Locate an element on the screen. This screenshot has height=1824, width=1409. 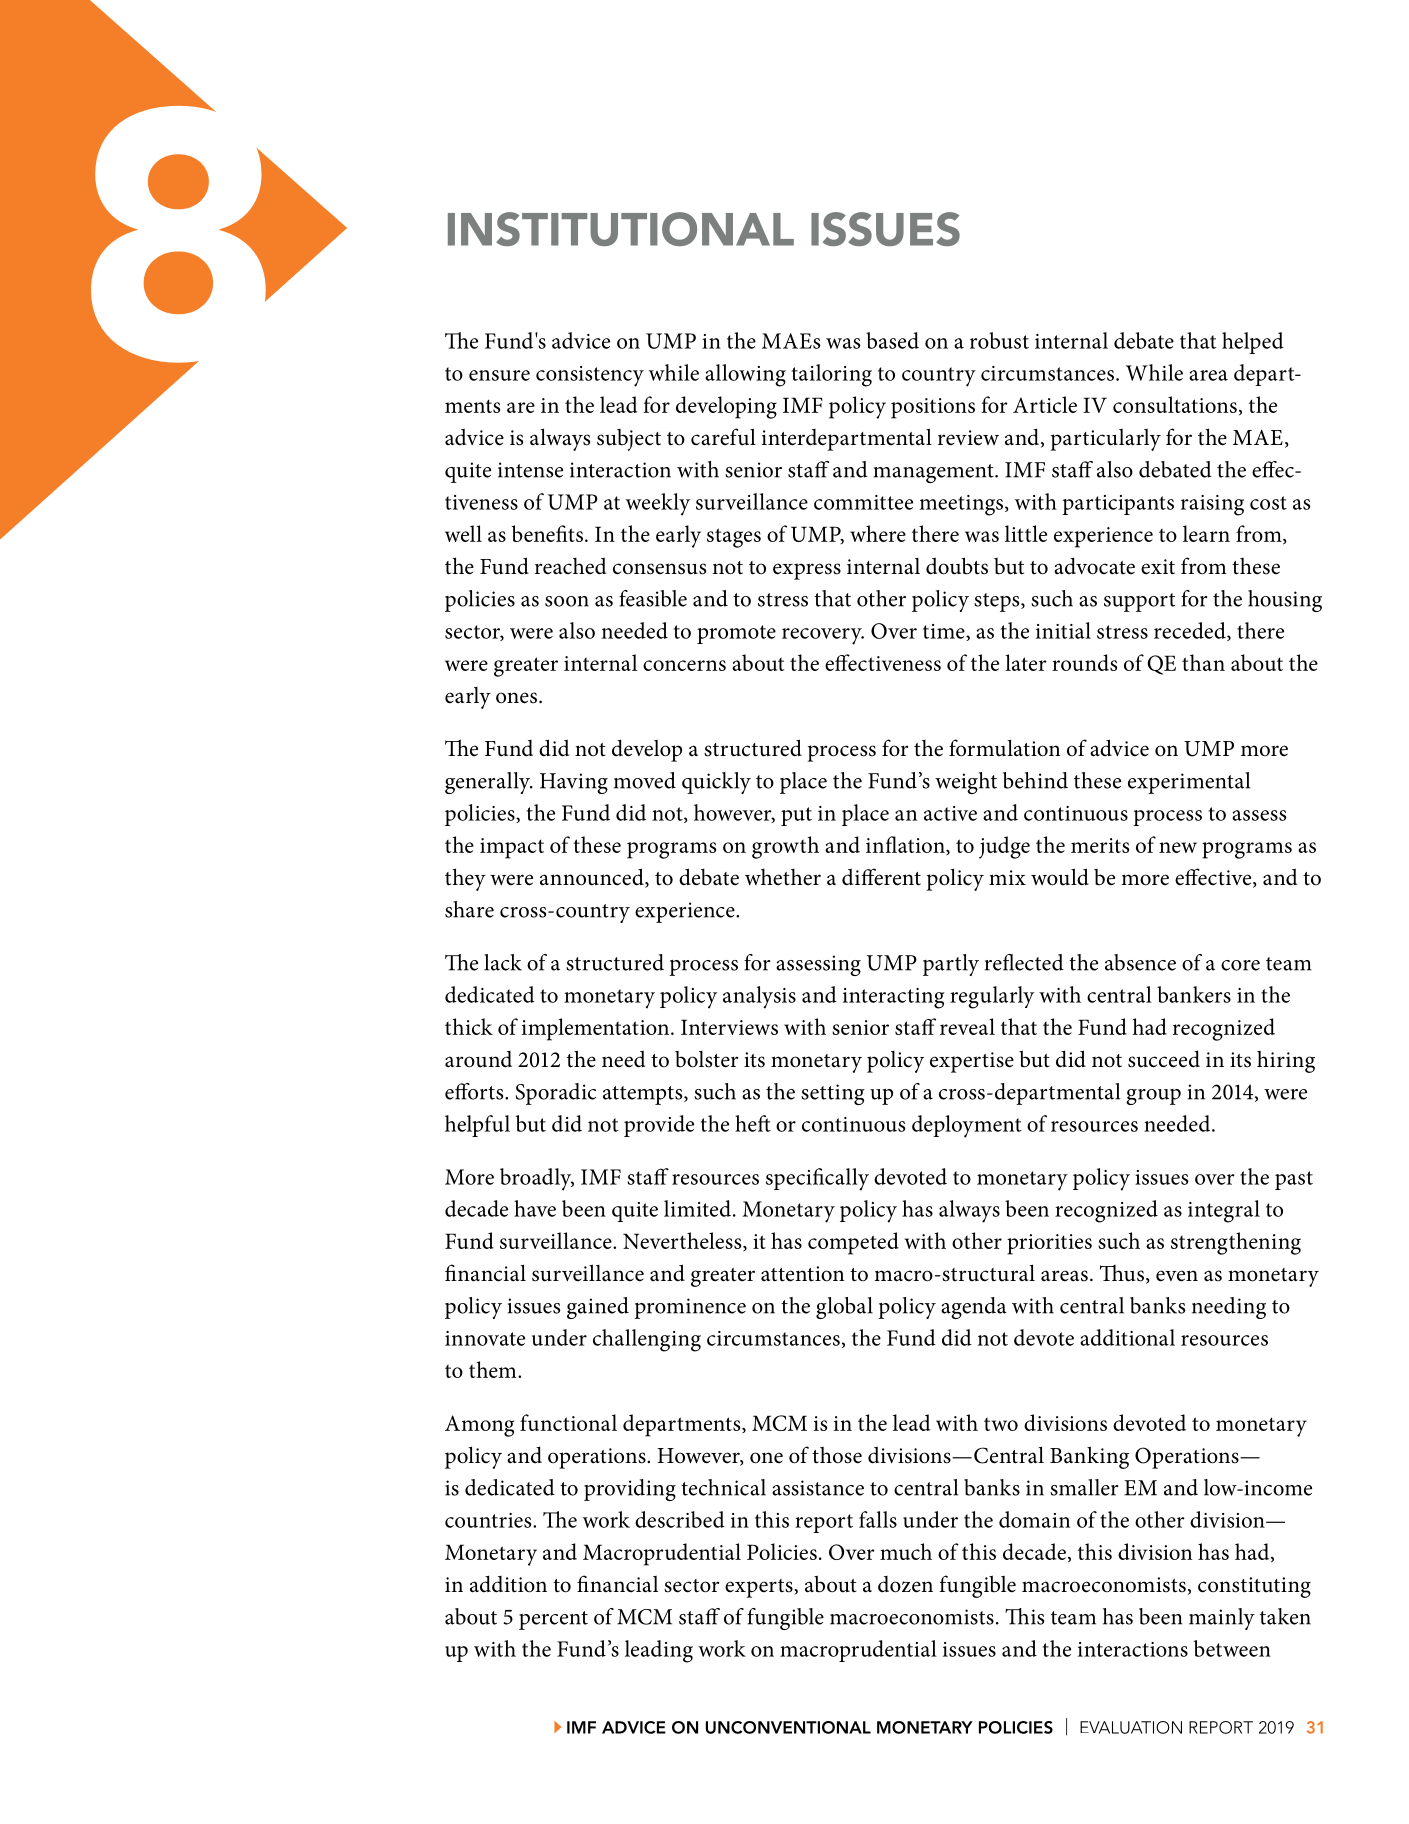
Having is located at coordinates (574, 783).
